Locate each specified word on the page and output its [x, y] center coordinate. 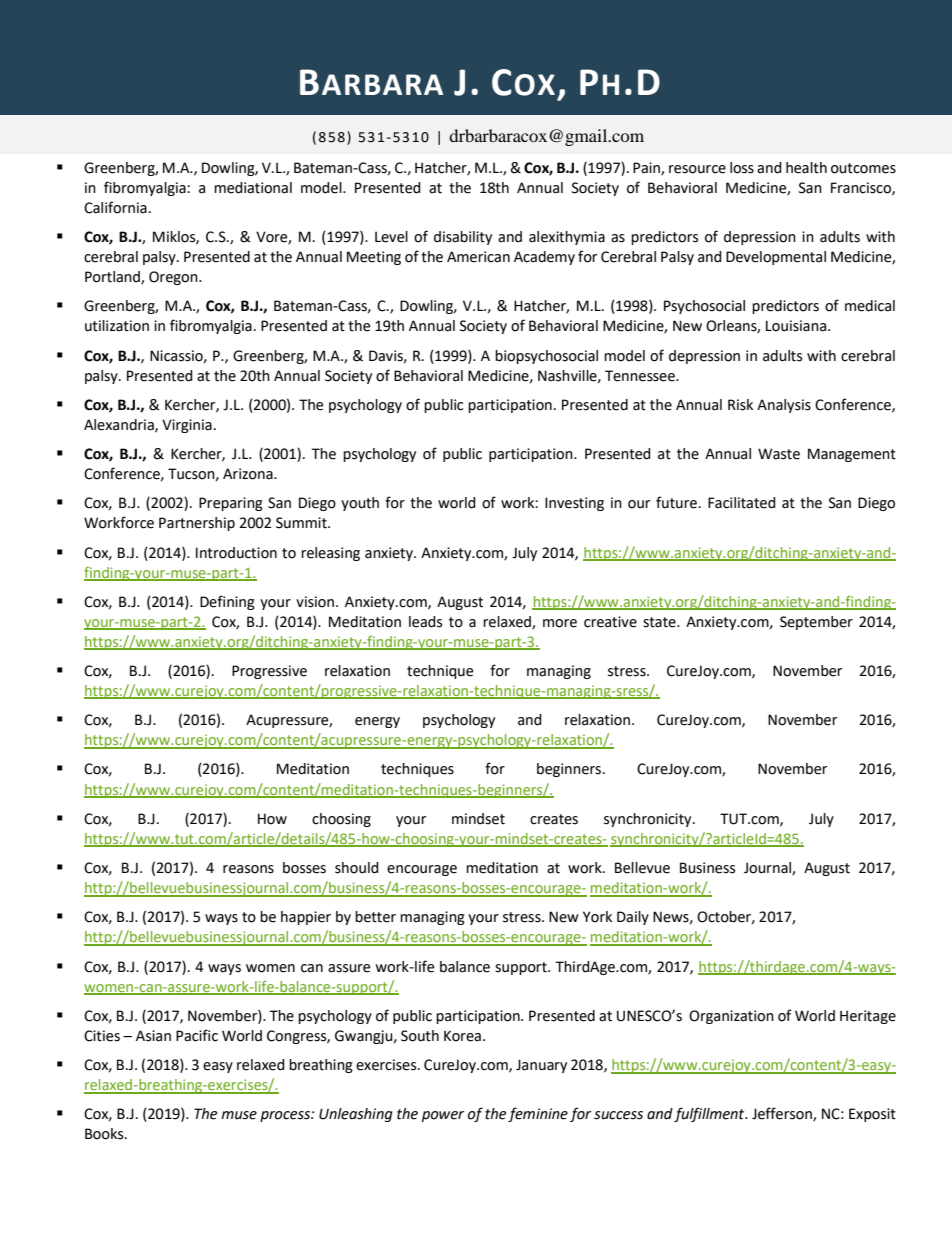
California [115, 207]
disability [463, 238]
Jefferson [783, 1114]
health [806, 168]
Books [105, 1134]
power [443, 1116]
